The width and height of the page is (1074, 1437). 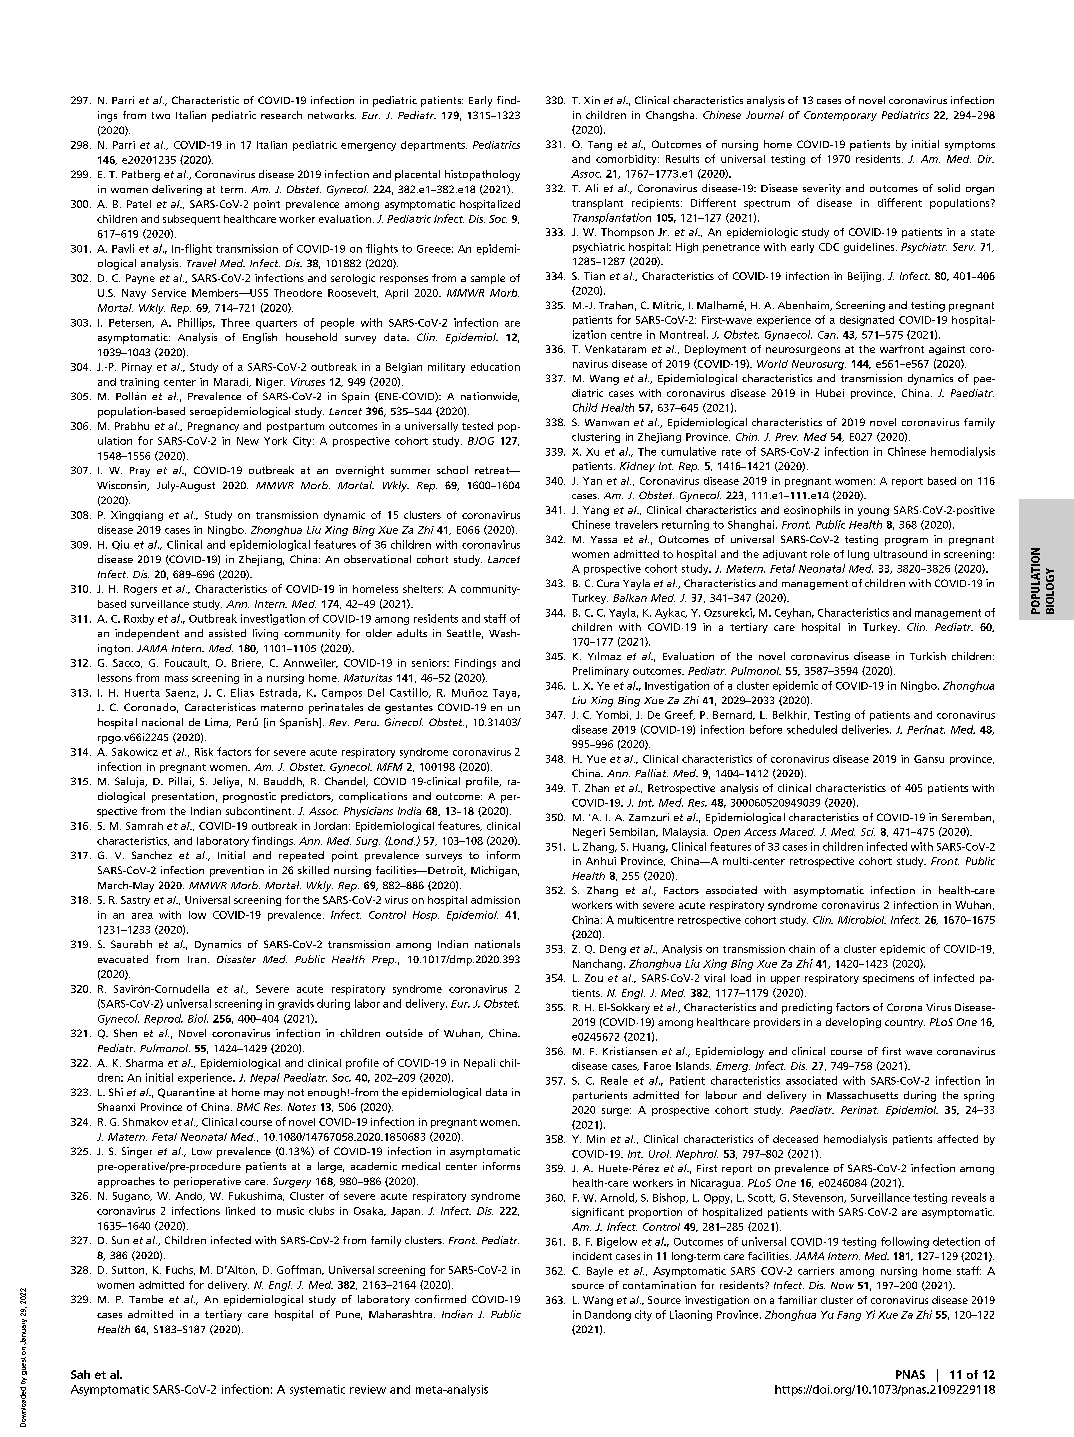 What do you see at coordinates (144, 1063) in the page?
I see `Sharma` at bounding box center [144, 1063].
